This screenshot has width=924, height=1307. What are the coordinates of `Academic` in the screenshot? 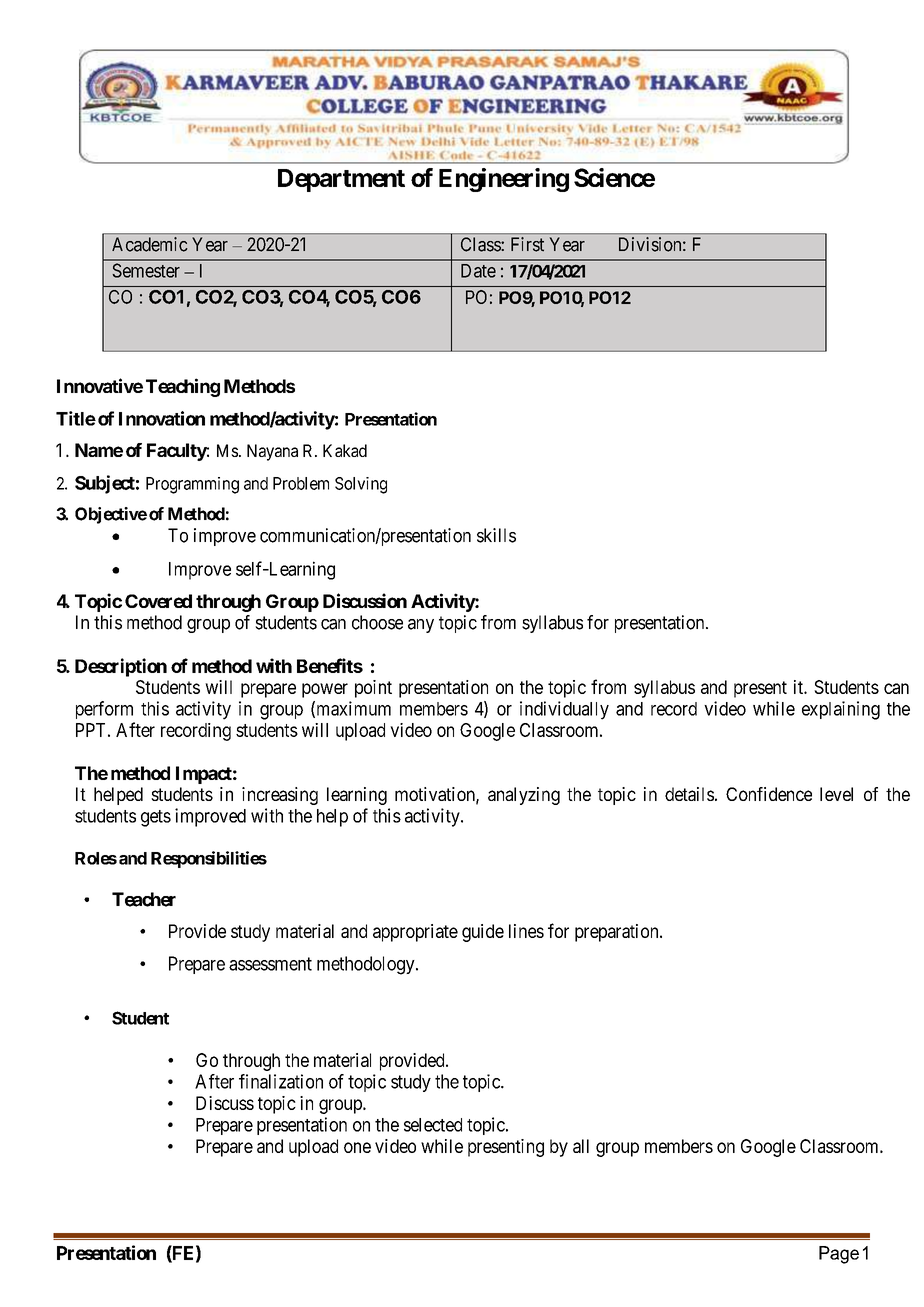 It's located at (150, 244).
